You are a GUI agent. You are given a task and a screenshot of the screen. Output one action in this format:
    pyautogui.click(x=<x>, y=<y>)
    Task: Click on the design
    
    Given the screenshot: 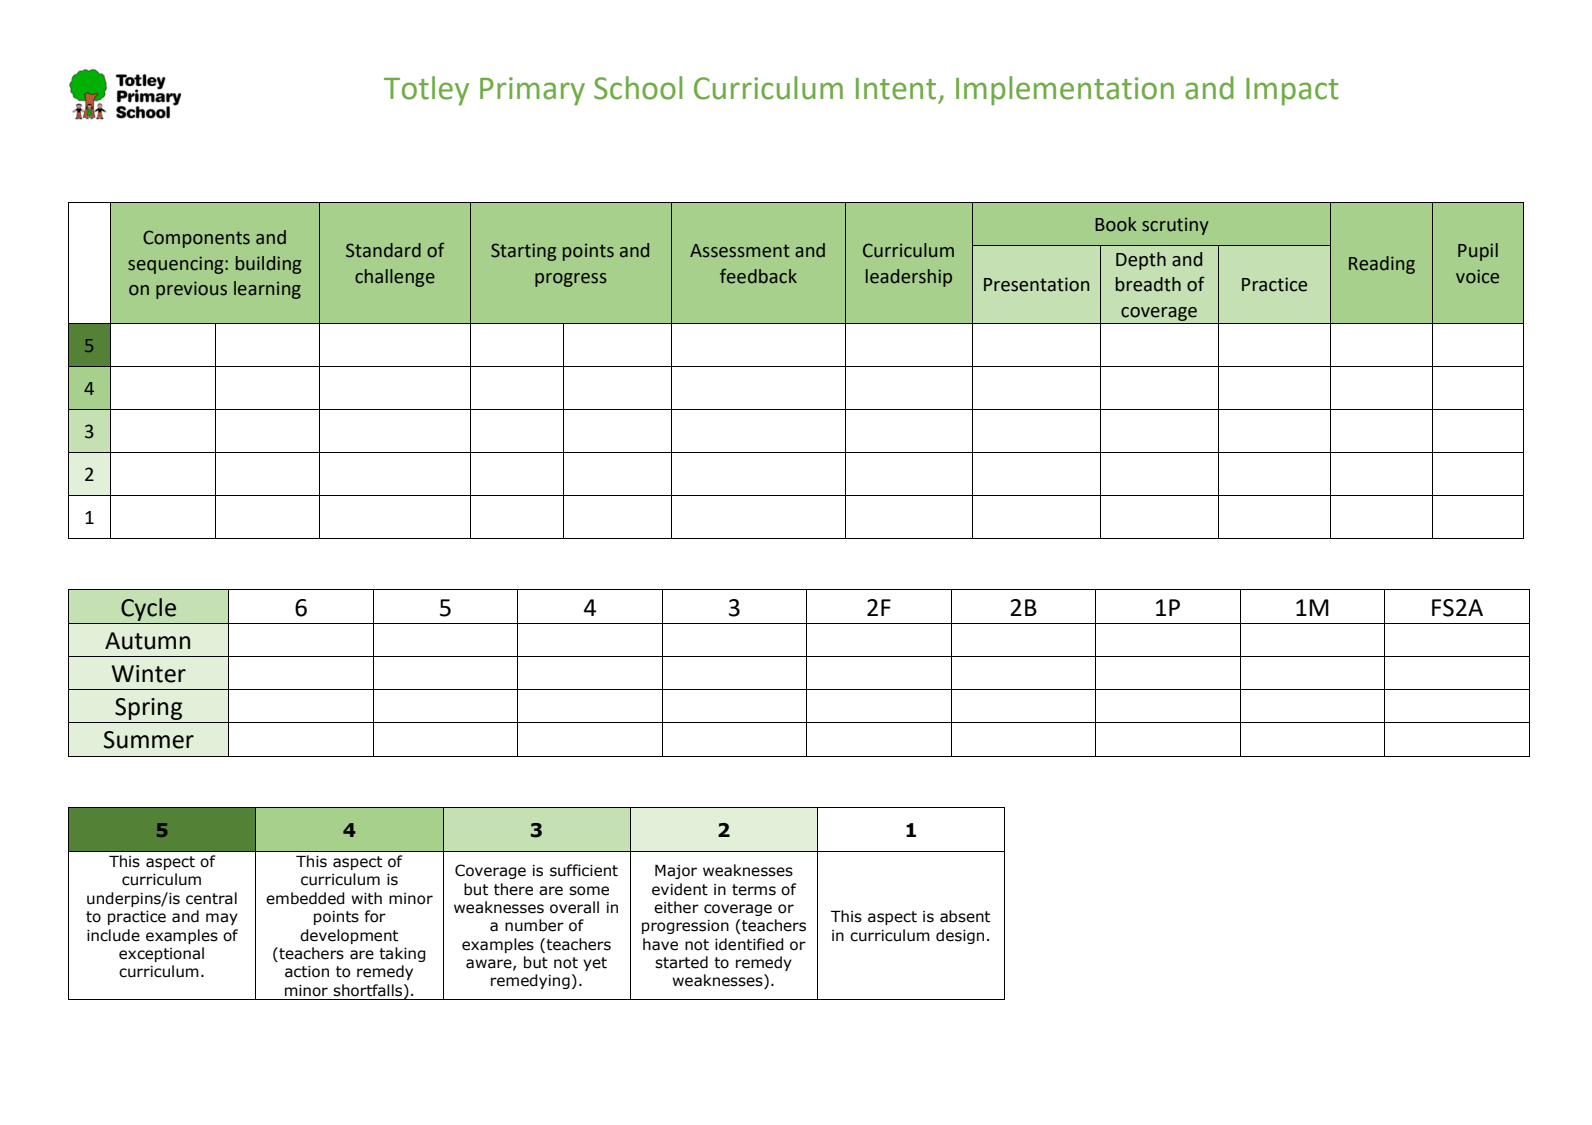 What is the action you would take?
    pyautogui.click(x=960, y=936)
